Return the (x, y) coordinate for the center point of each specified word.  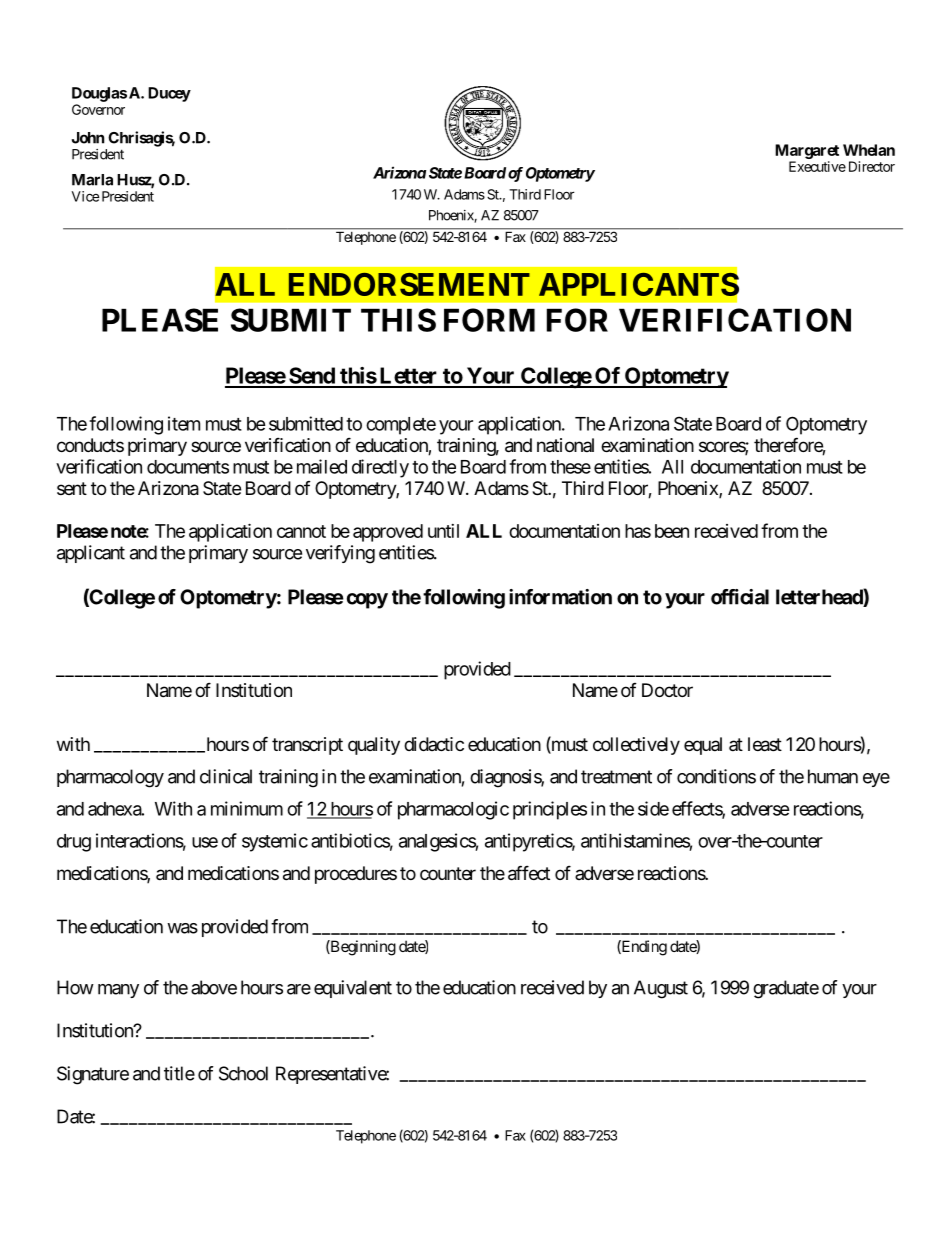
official (740, 597)
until (443, 531)
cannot (301, 531)
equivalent (353, 989)
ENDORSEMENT (409, 284)
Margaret (807, 151)
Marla (92, 180)
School (243, 1073)
